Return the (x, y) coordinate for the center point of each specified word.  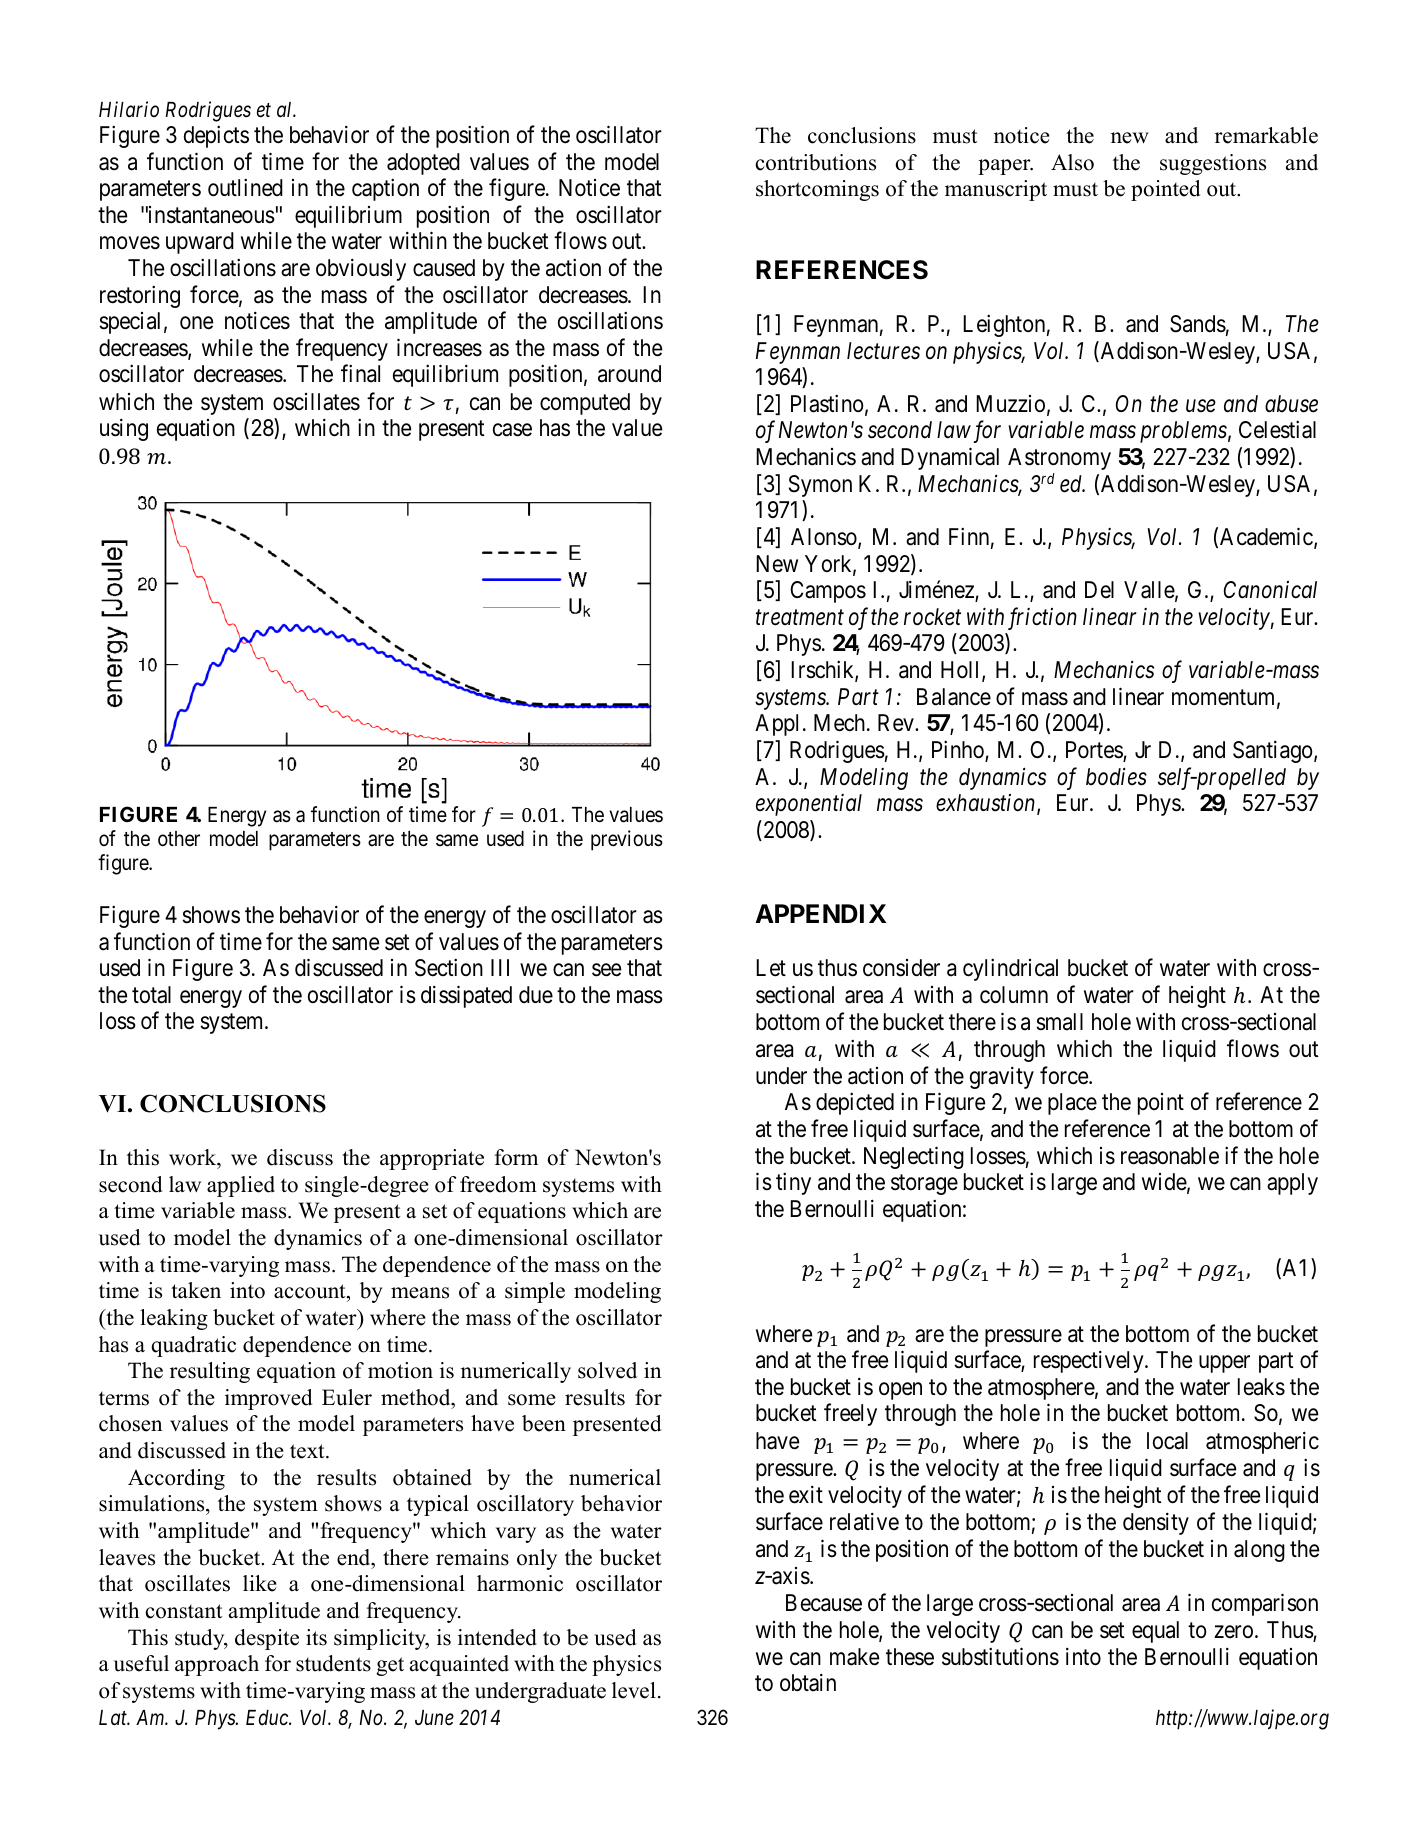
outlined (245, 187)
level (634, 1690)
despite (267, 1639)
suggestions (1213, 164)
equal (1155, 1632)
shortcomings (817, 190)
